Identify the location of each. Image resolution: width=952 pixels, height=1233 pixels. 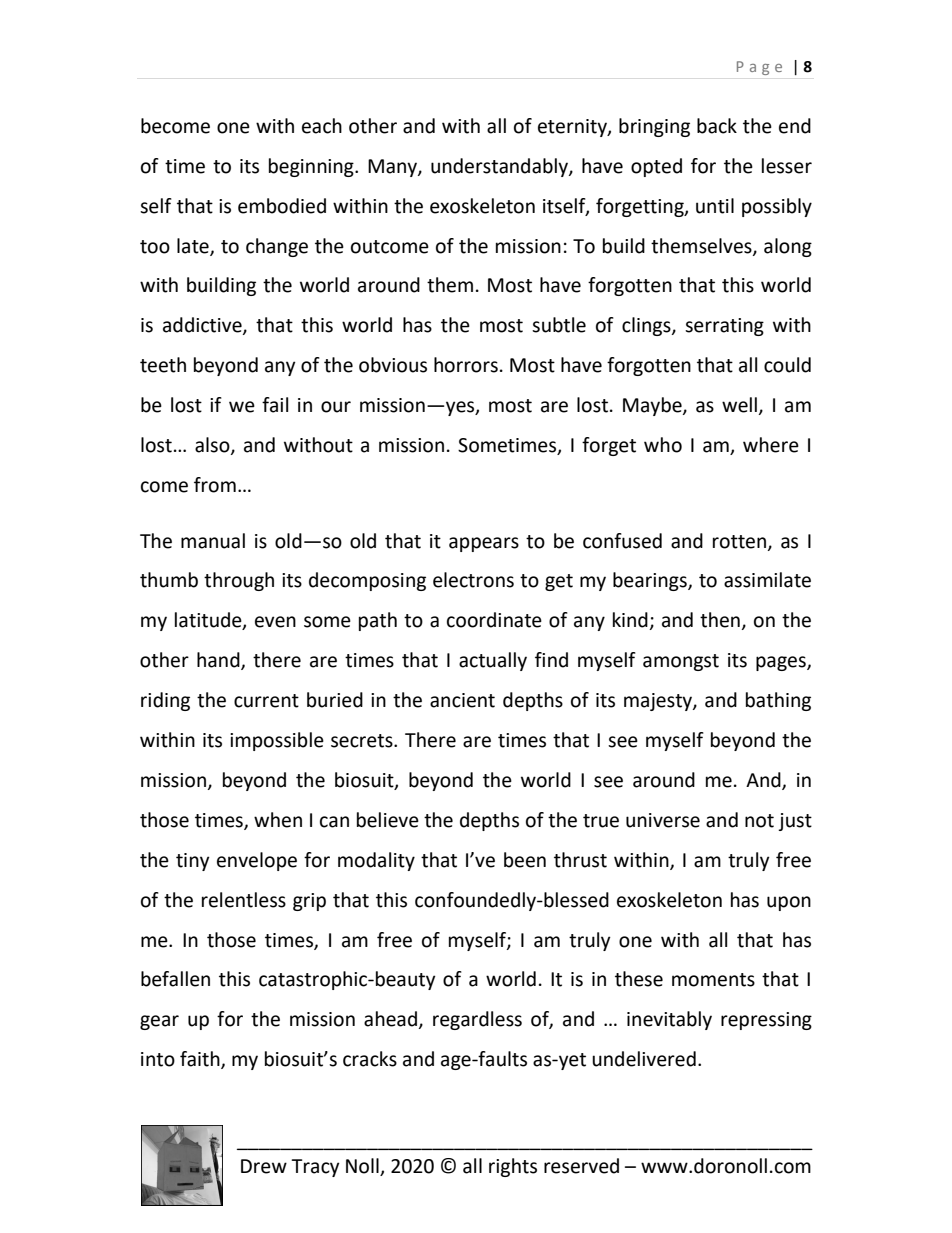
(322, 126).
